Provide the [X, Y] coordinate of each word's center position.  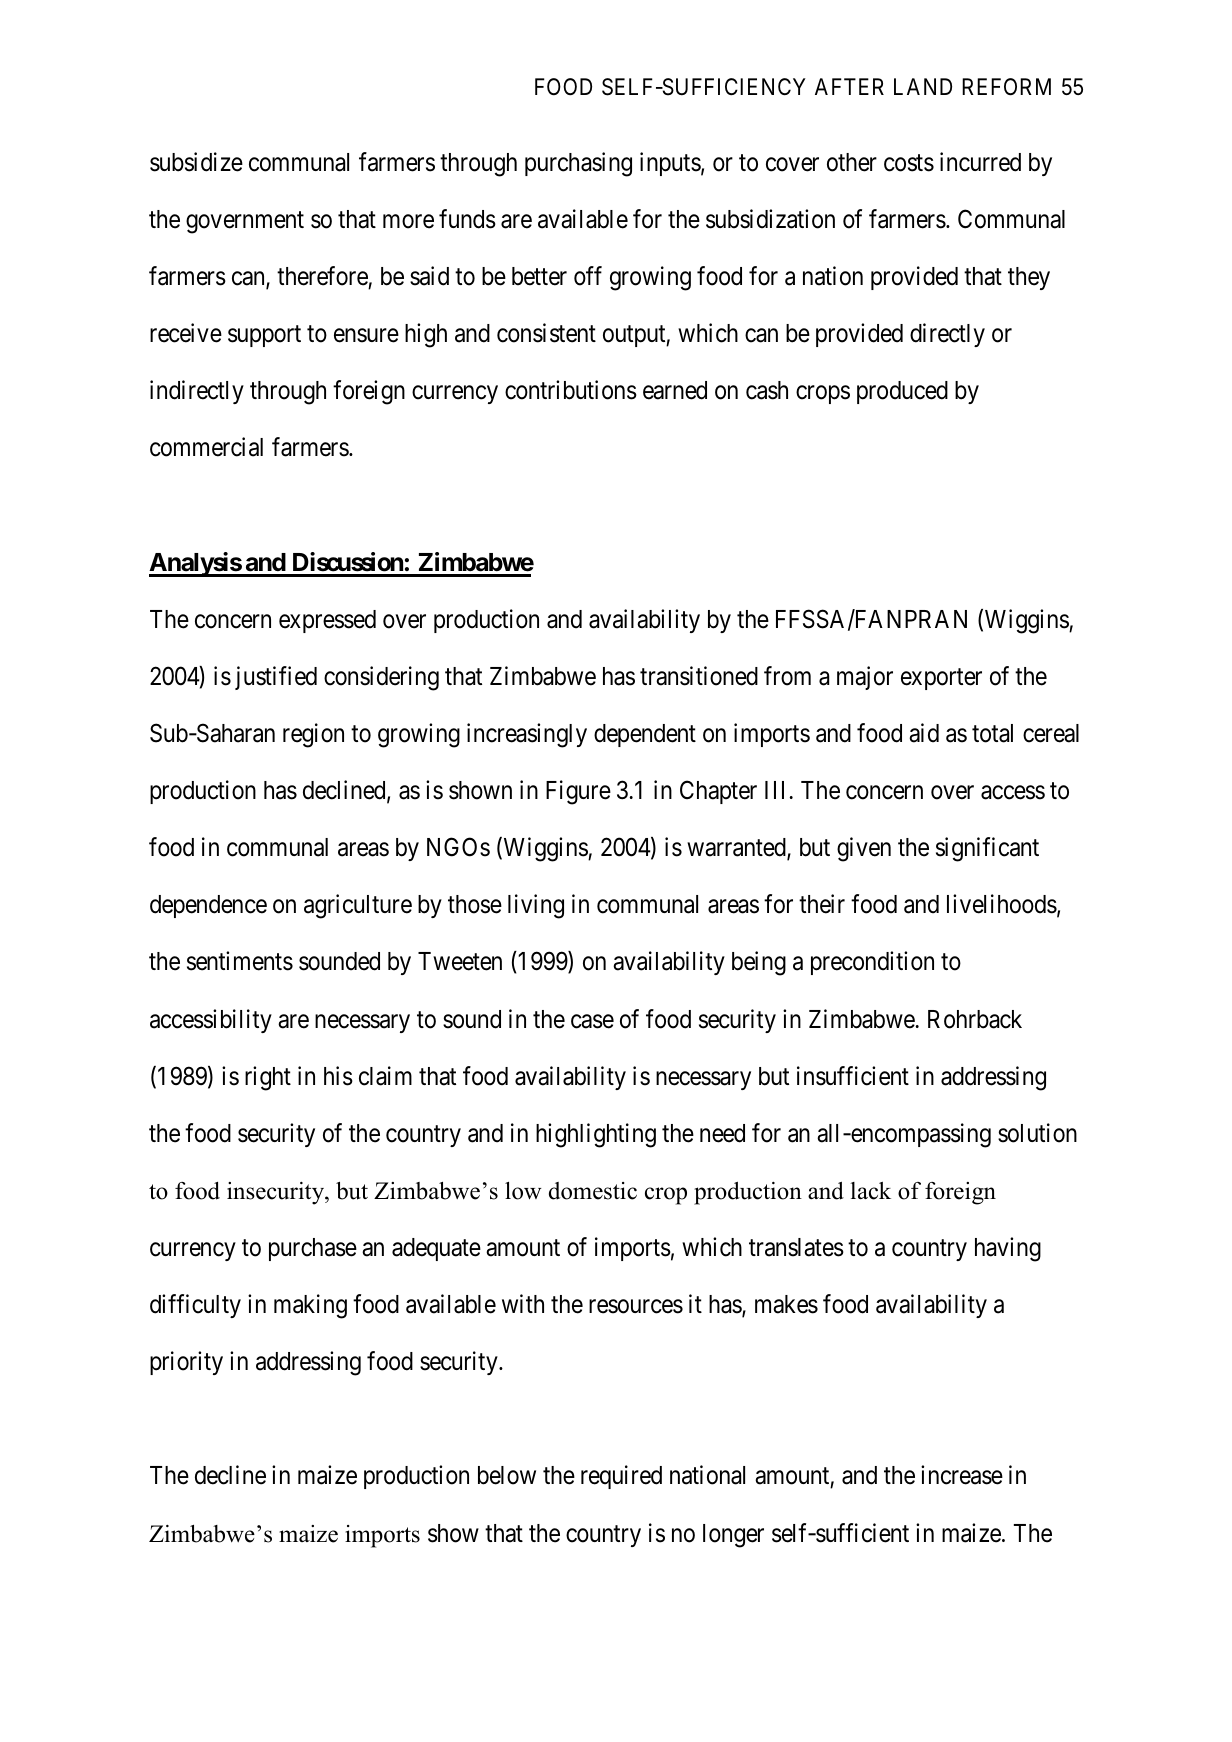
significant [987, 849]
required [621, 1477]
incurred [980, 162]
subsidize [196, 162]
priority [186, 1363]
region [313, 735]
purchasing [578, 164]
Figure [578, 792]
